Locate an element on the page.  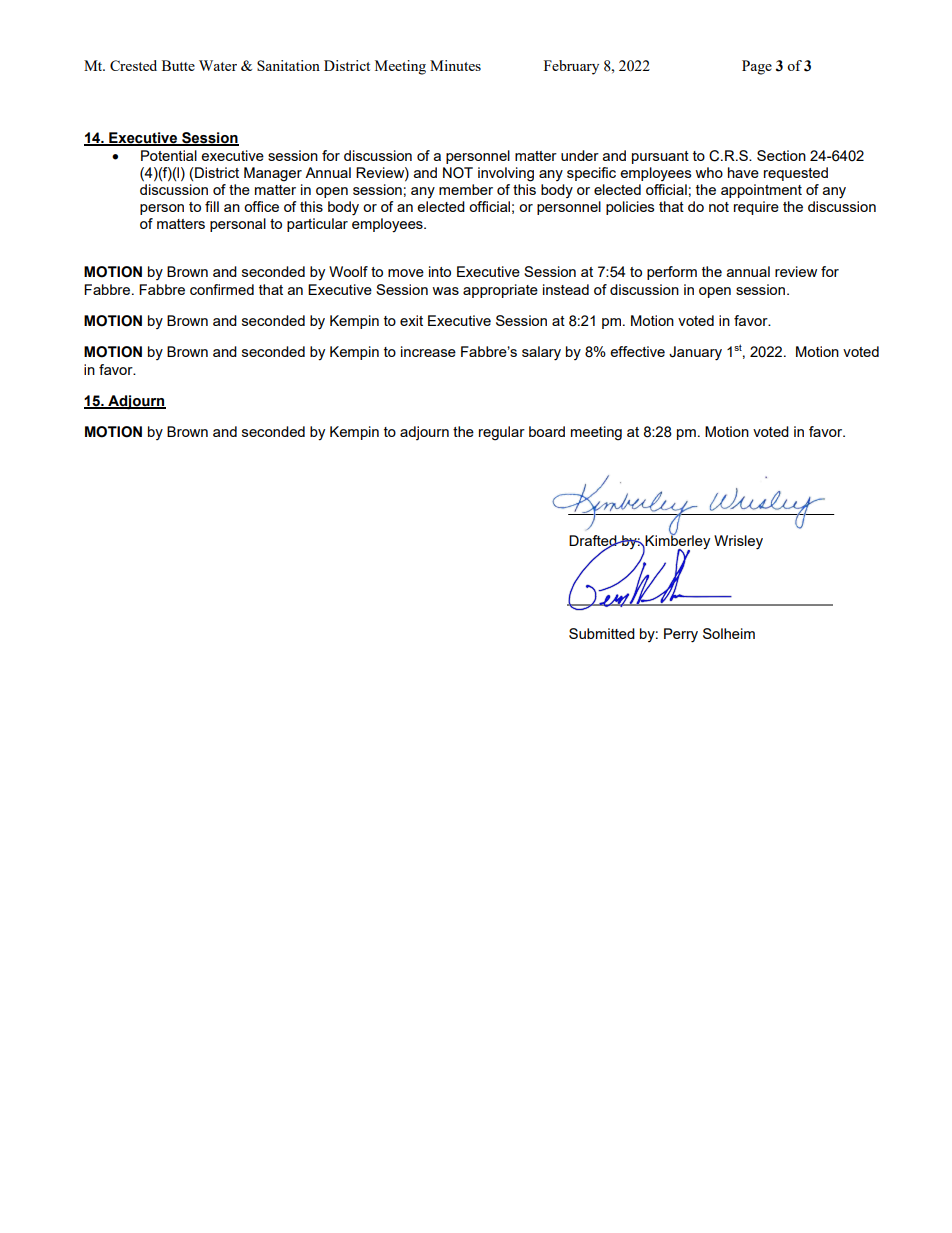
Minutes is located at coordinates (455, 65).
